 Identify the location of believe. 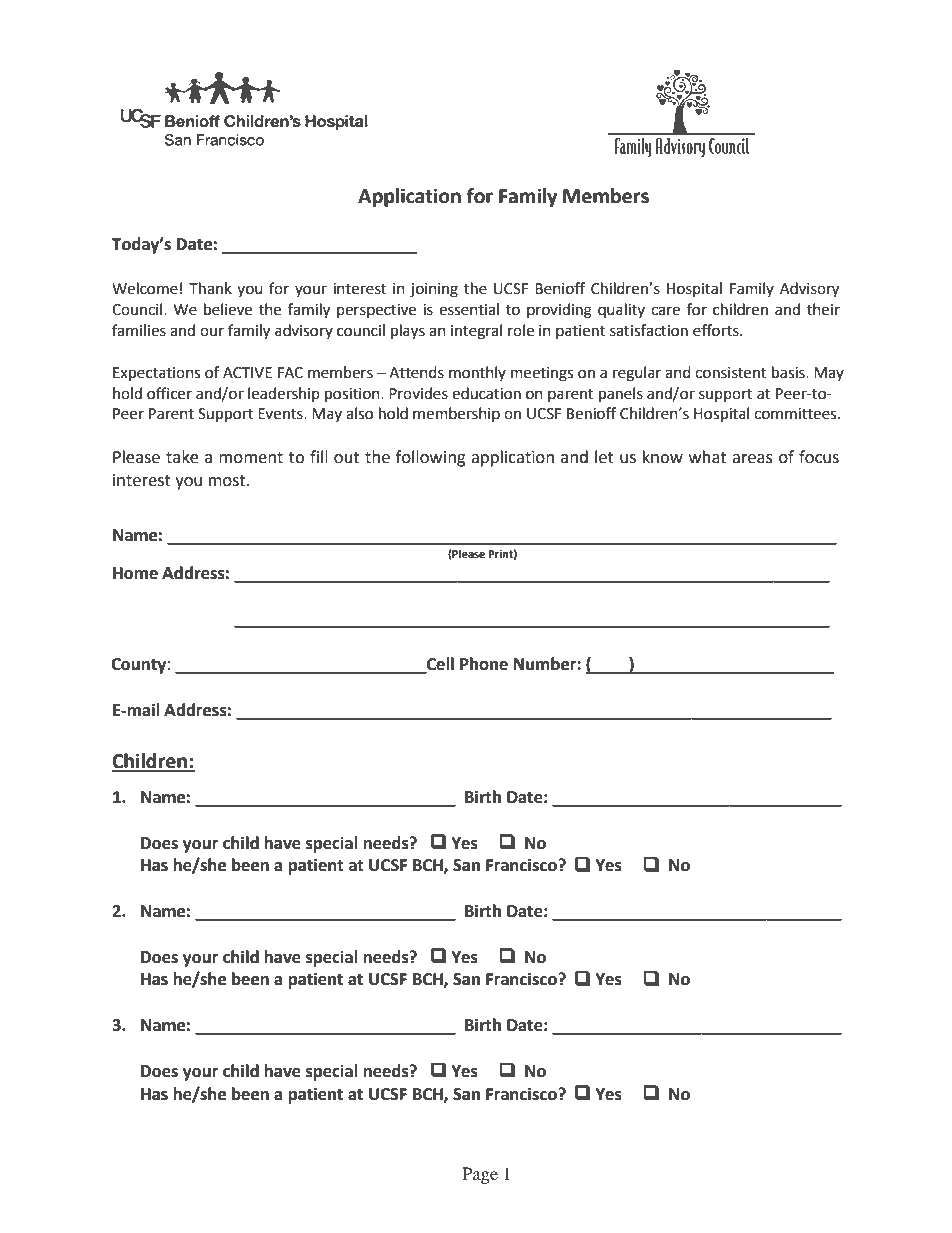
(228, 309).
